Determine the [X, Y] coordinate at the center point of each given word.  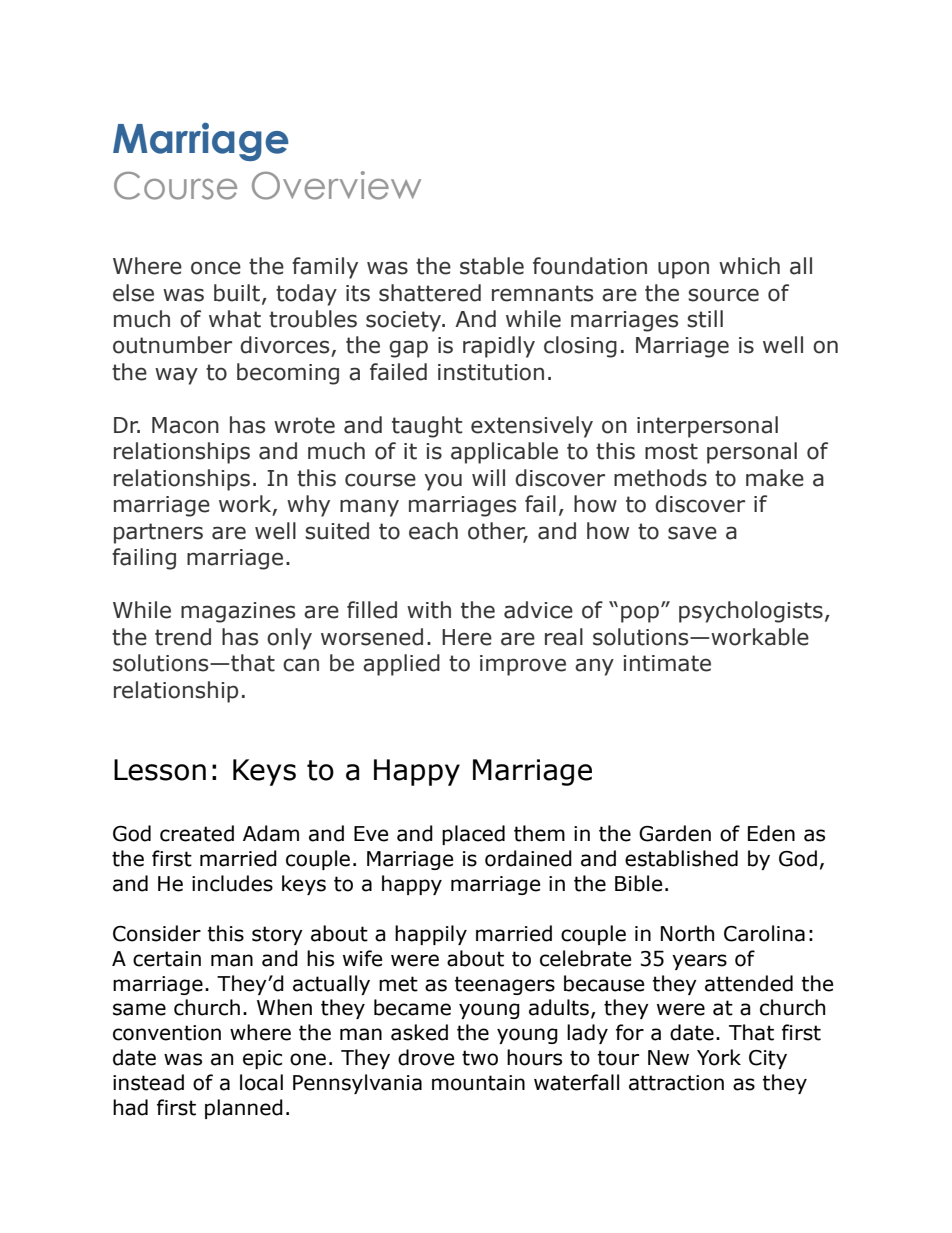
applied [401, 665]
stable [492, 266]
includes [232, 883]
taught [427, 427]
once [216, 268]
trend [183, 637]
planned [244, 1109]
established [681, 858]
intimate [667, 663]
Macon [185, 425]
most [671, 451]
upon [683, 270]
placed [473, 835]
